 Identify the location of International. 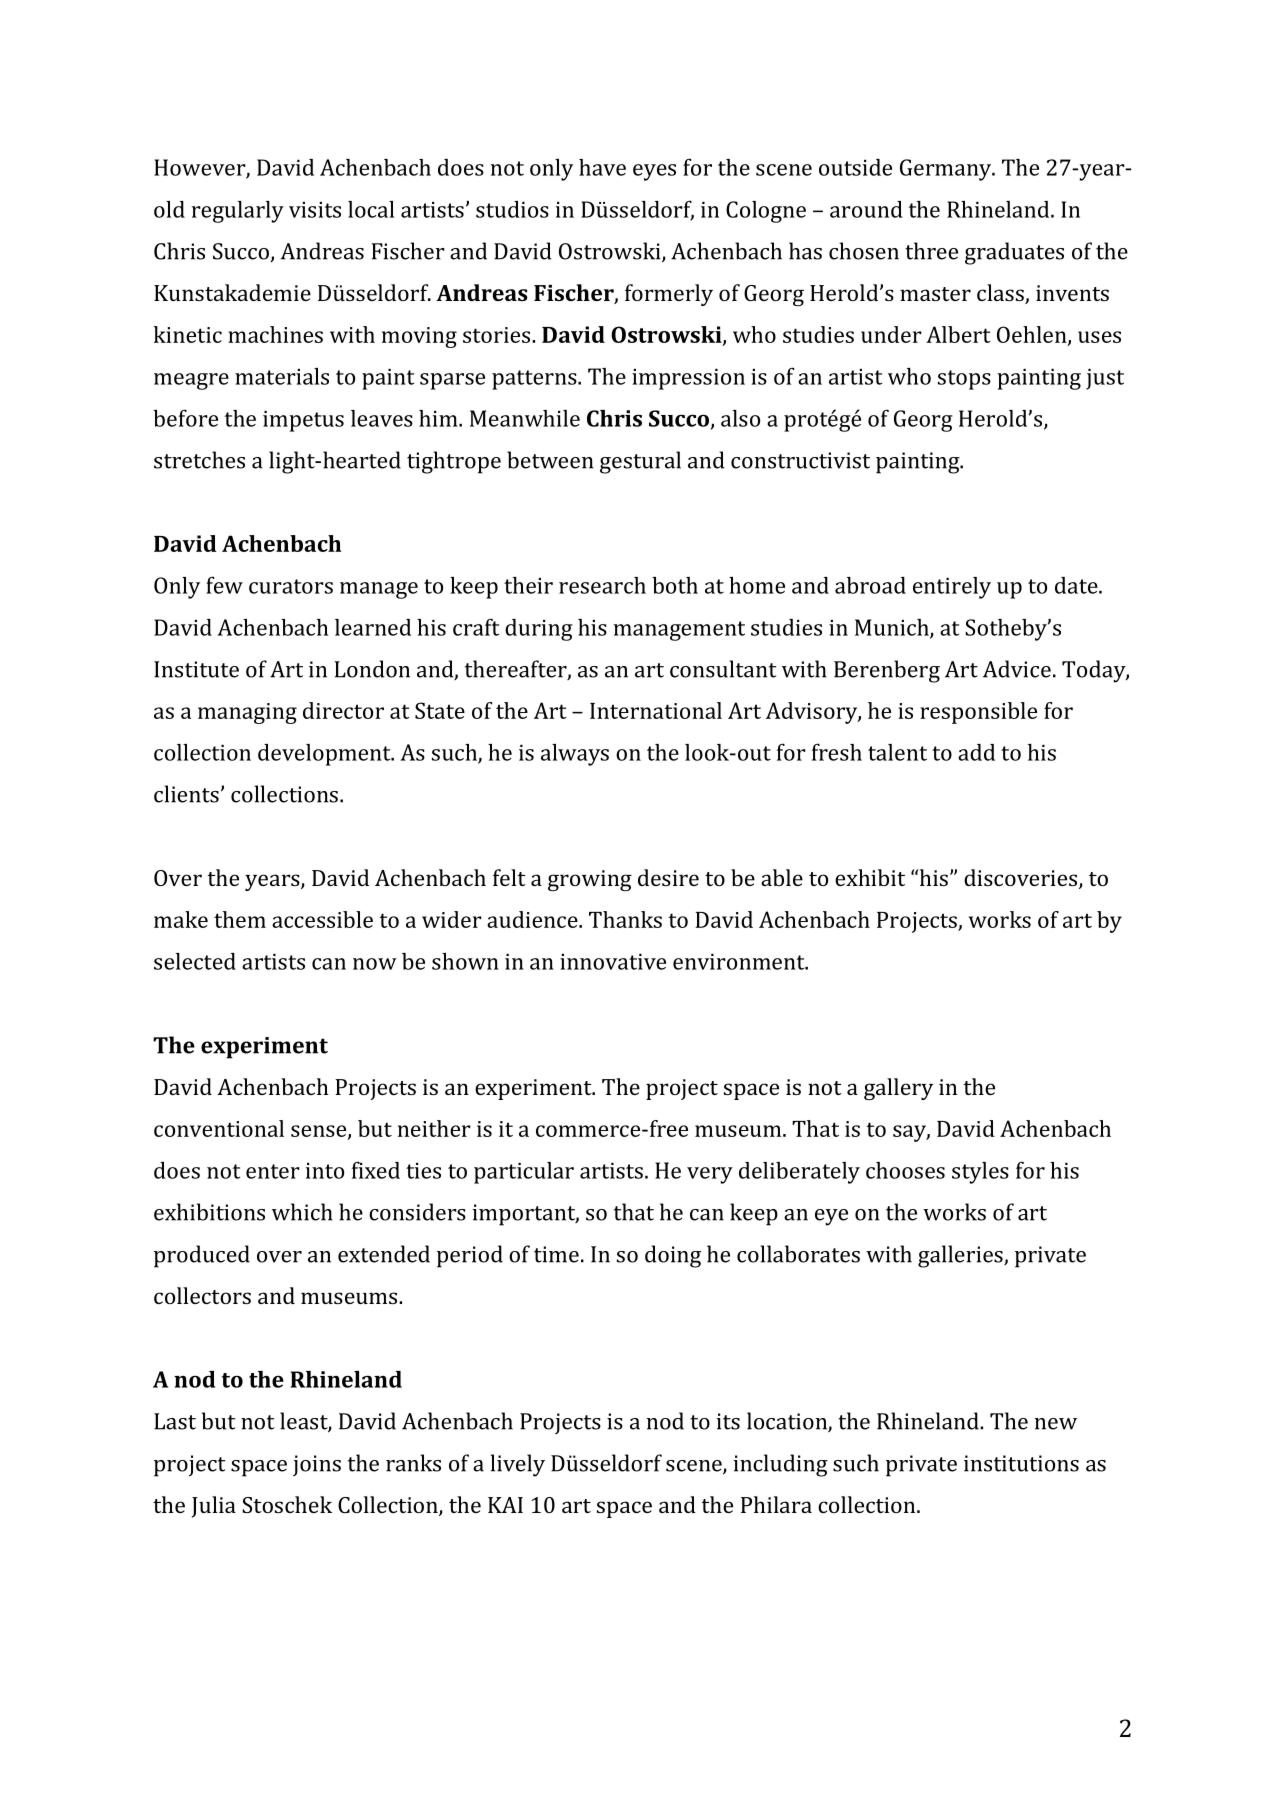
(656, 710).
